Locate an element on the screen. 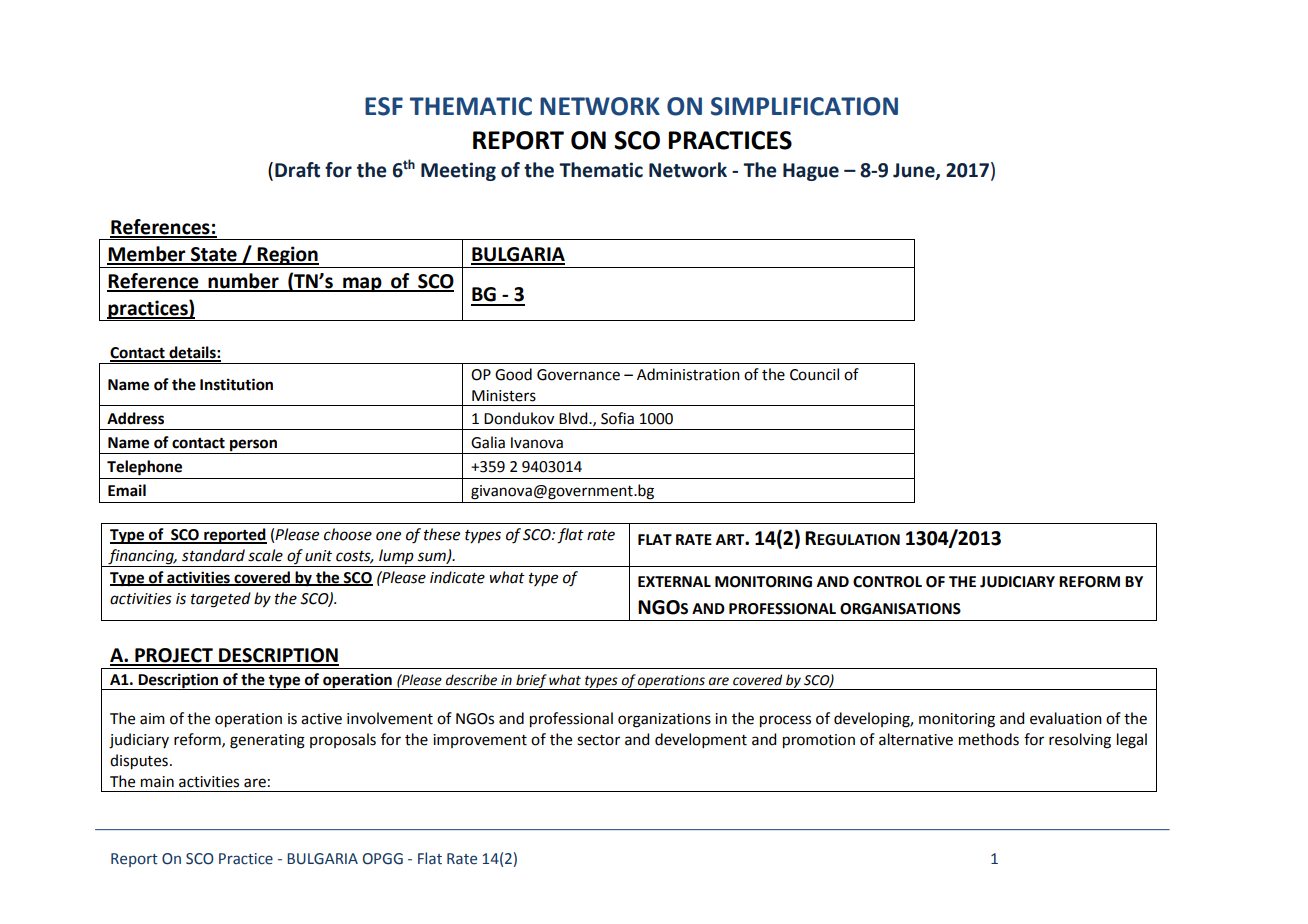 The image size is (1308, 924). SIMPLIFICATION is located at coordinates (804, 106).
